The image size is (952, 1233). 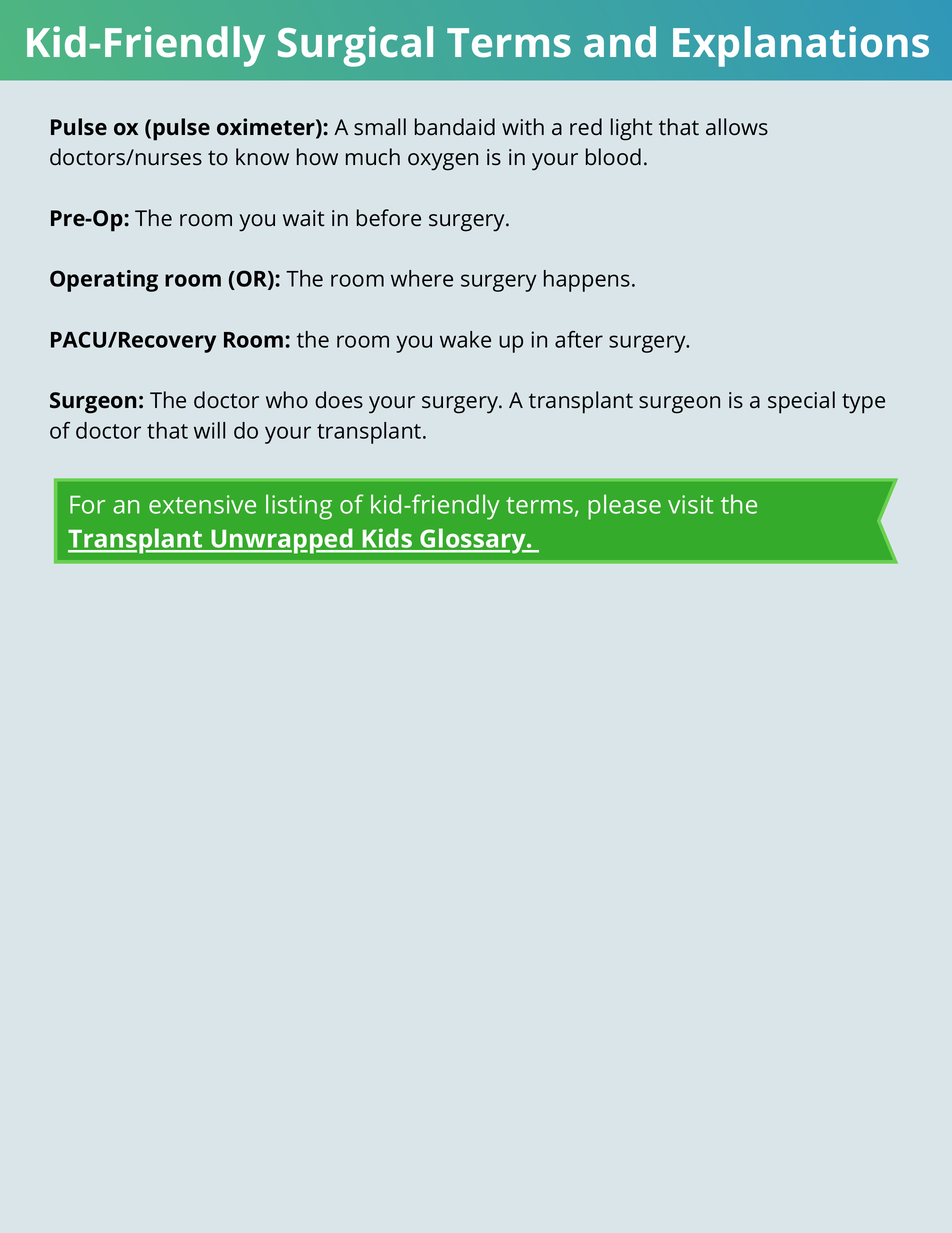 I want to click on Surgical, so click(x=355, y=46).
